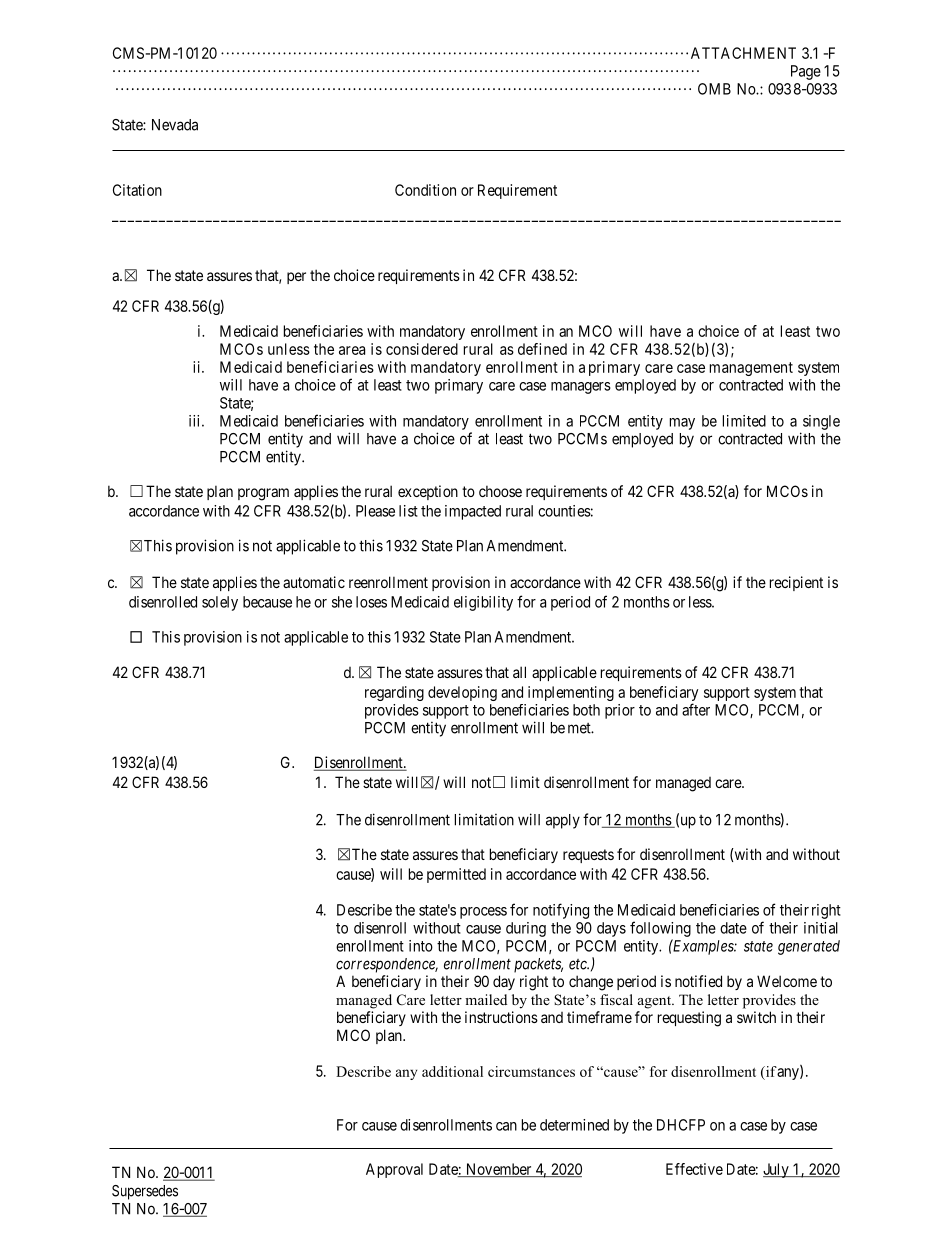 This screenshot has height=1233, width=952. I want to click on may, so click(682, 424).
